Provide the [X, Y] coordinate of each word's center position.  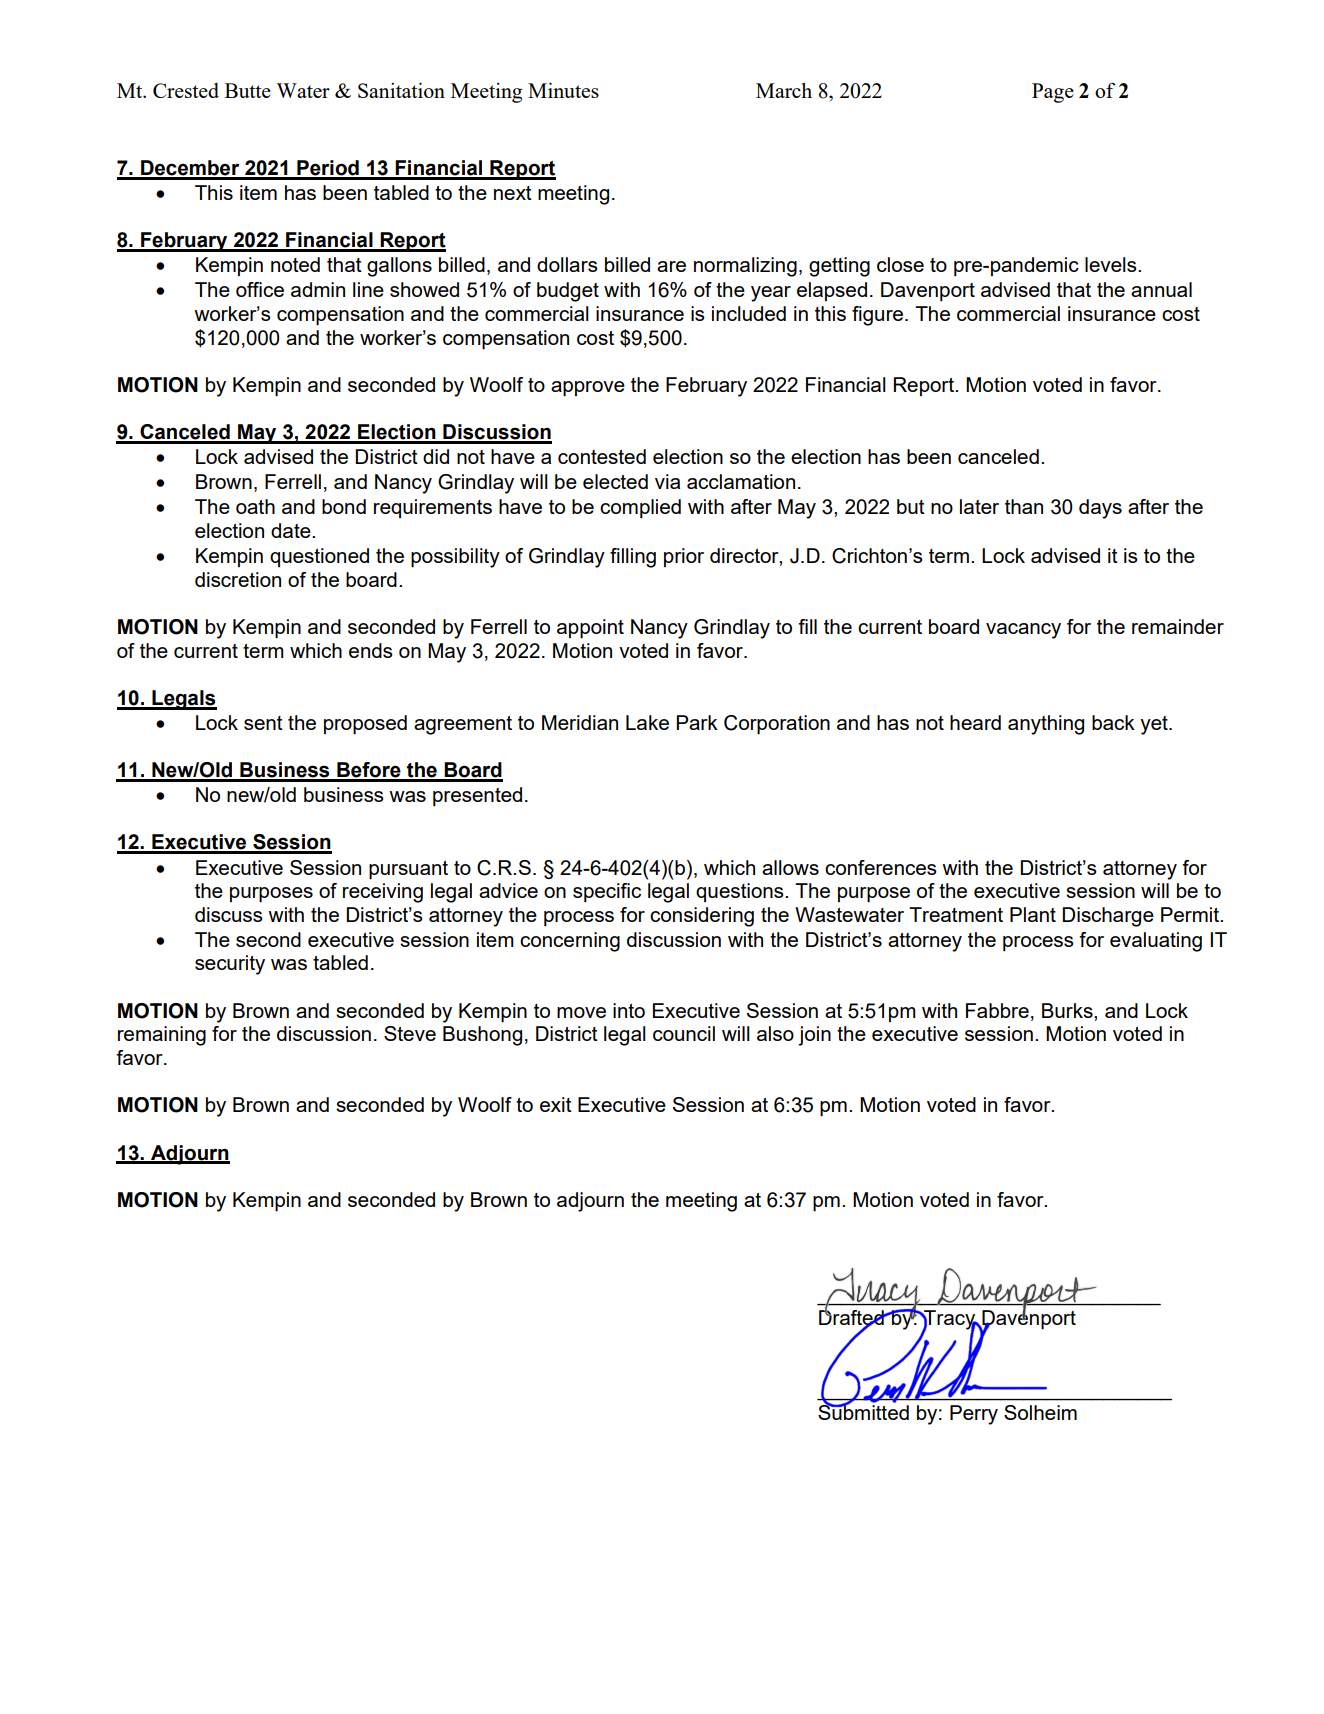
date [292, 530]
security [230, 965]
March [784, 90]
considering [702, 917]
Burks [1068, 1010]
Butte [248, 90]
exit [556, 1104]
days [1100, 509]
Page [1053, 93]
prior [684, 557]
